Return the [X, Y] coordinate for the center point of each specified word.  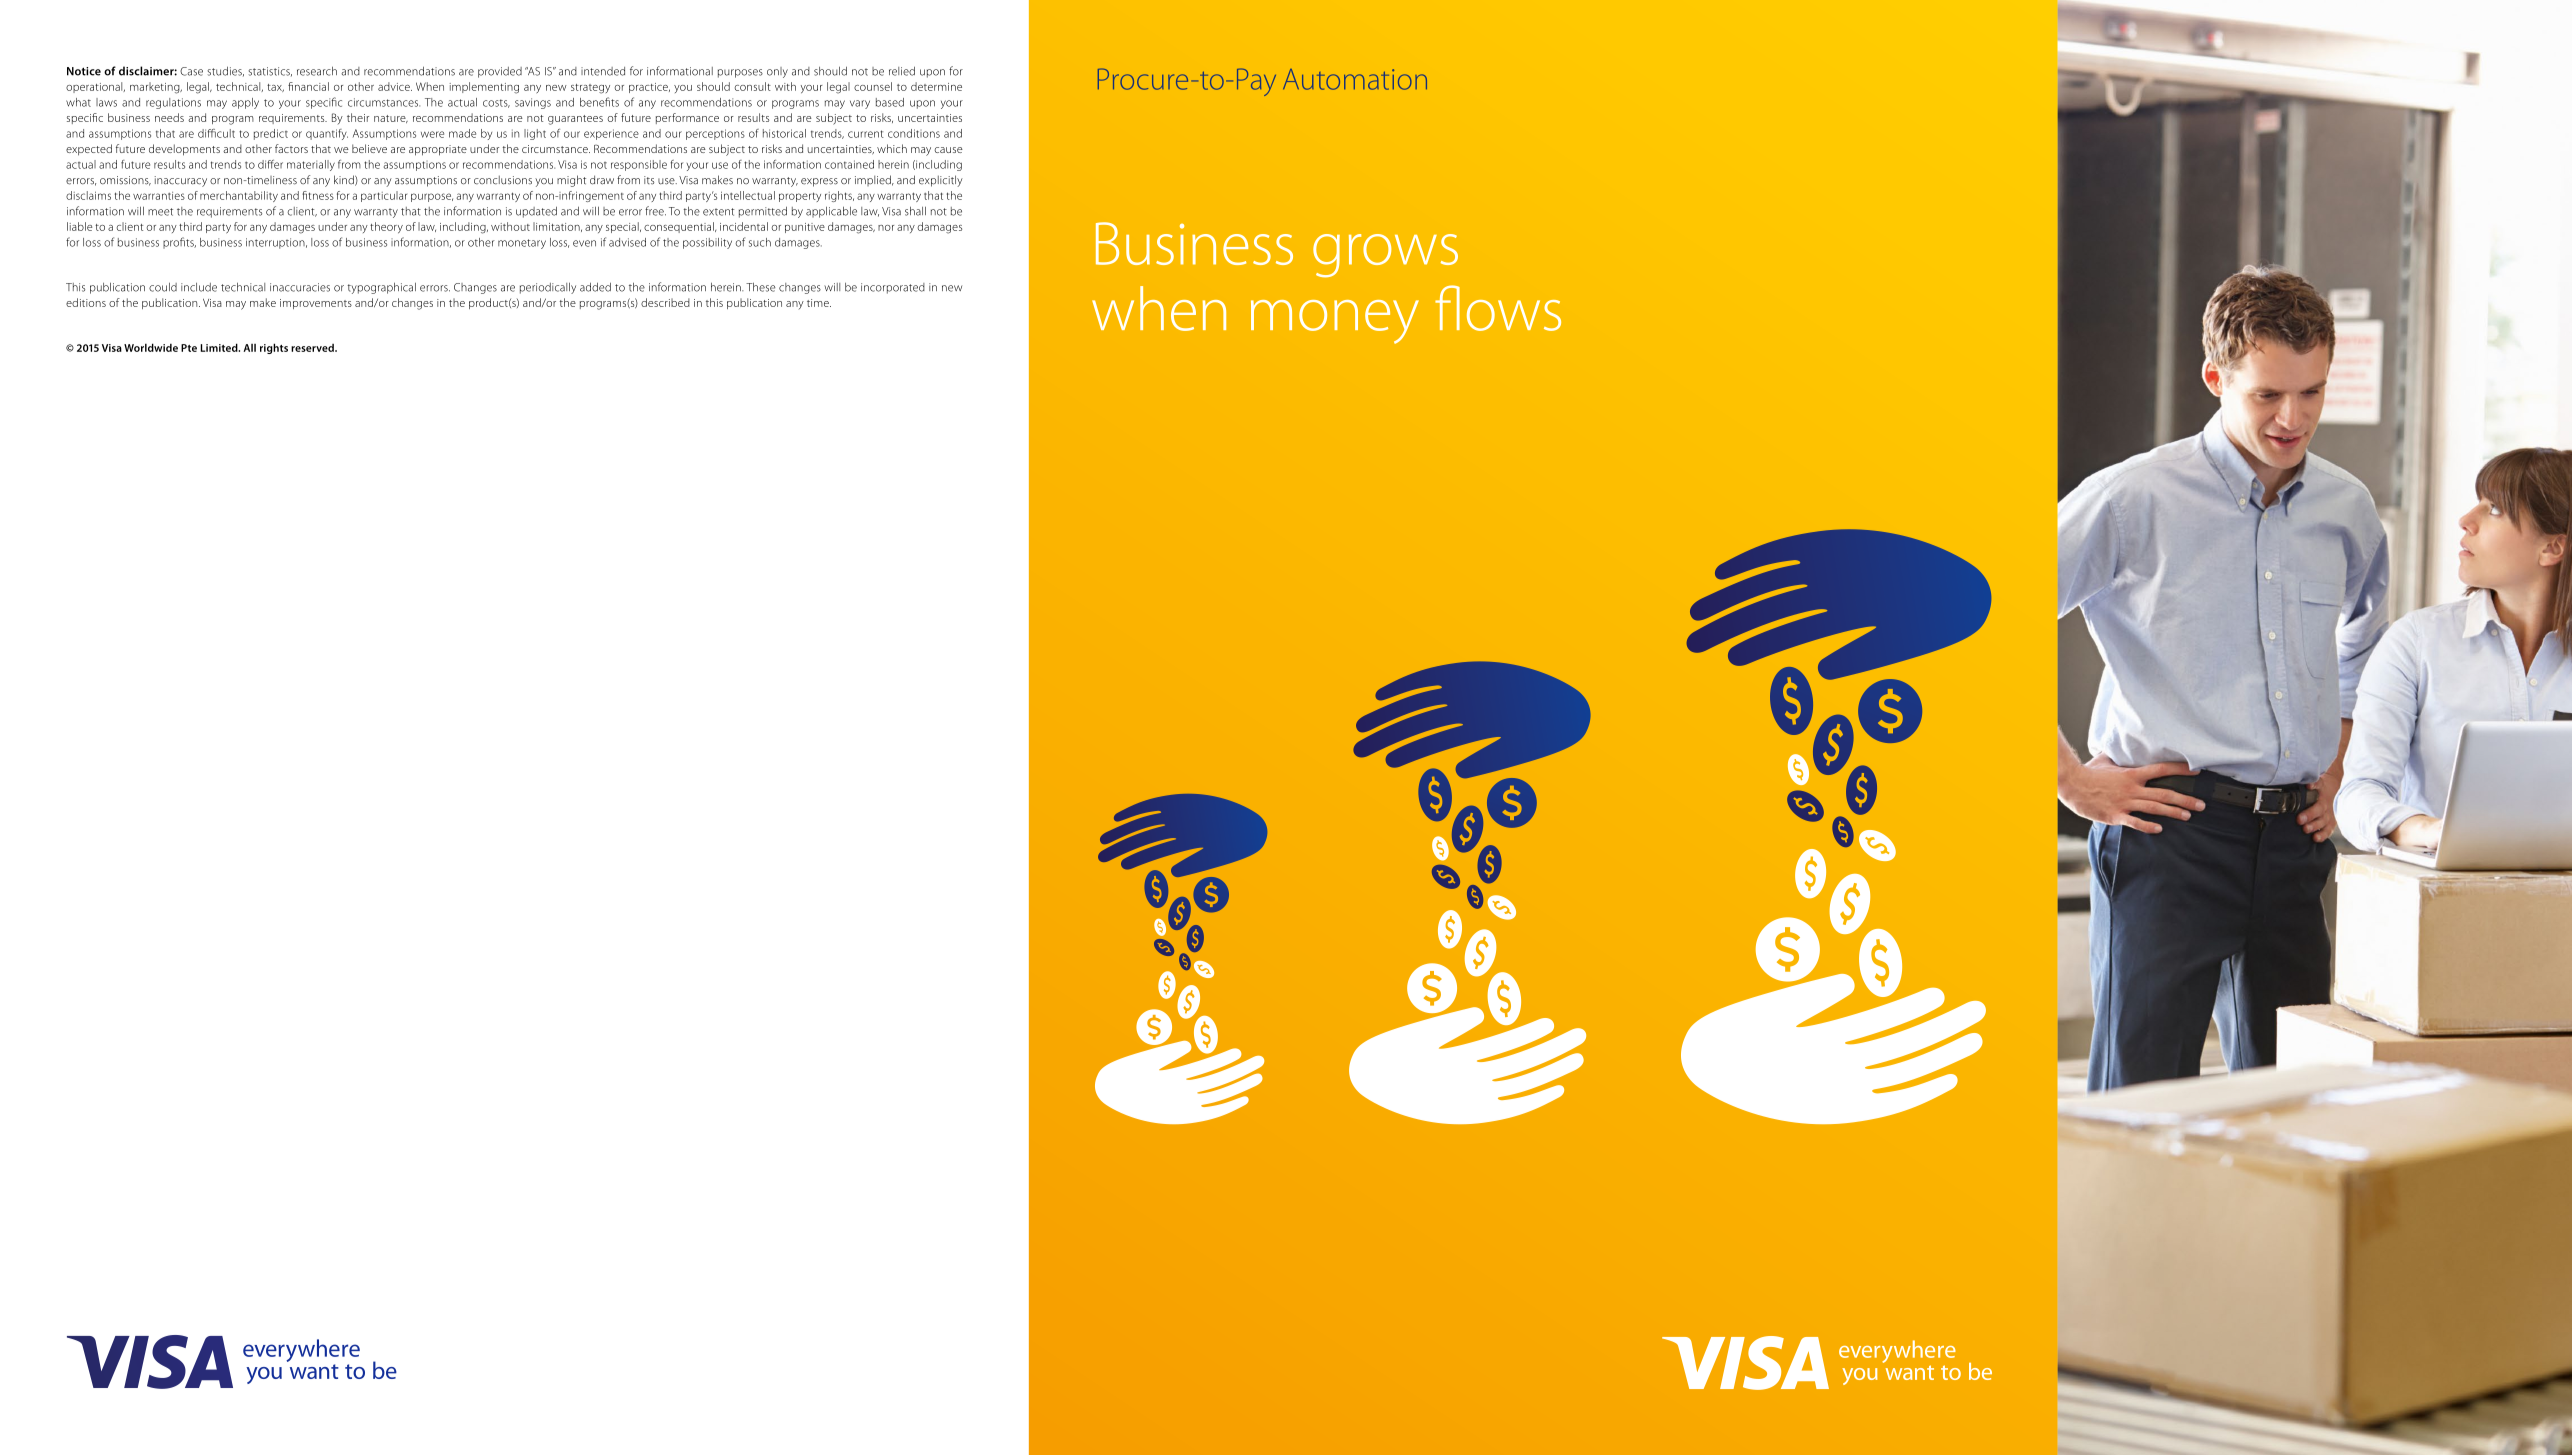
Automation [1355, 79]
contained [849, 164]
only [777, 72]
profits [179, 243]
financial [308, 86]
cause [949, 150]
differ [270, 164]
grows [1385, 256]
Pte [189, 348]
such [760, 242]
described [665, 302]
